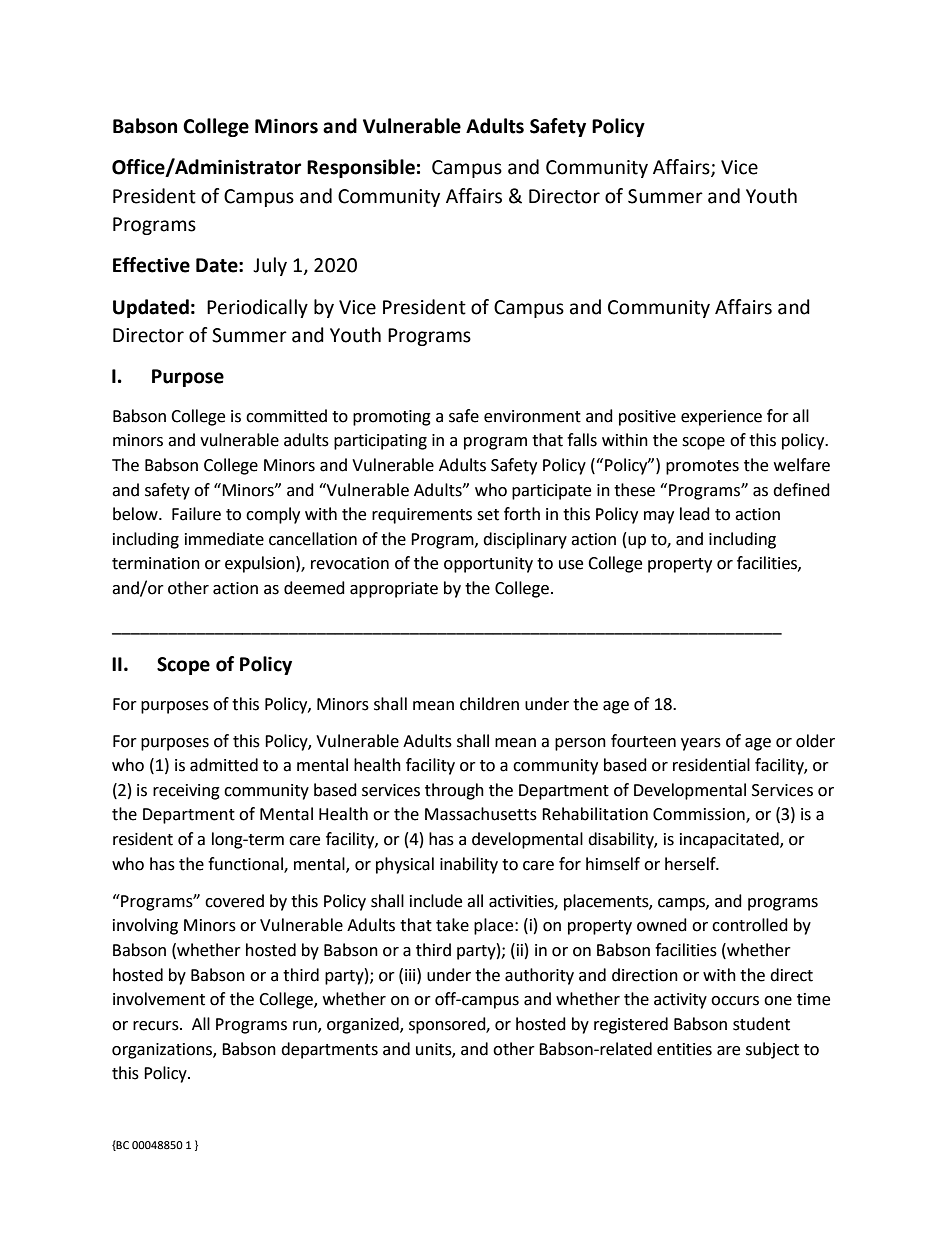 The width and height of the screenshot is (952, 1233). Describe the element at coordinates (489, 704) in the screenshot. I see `children` at that location.
